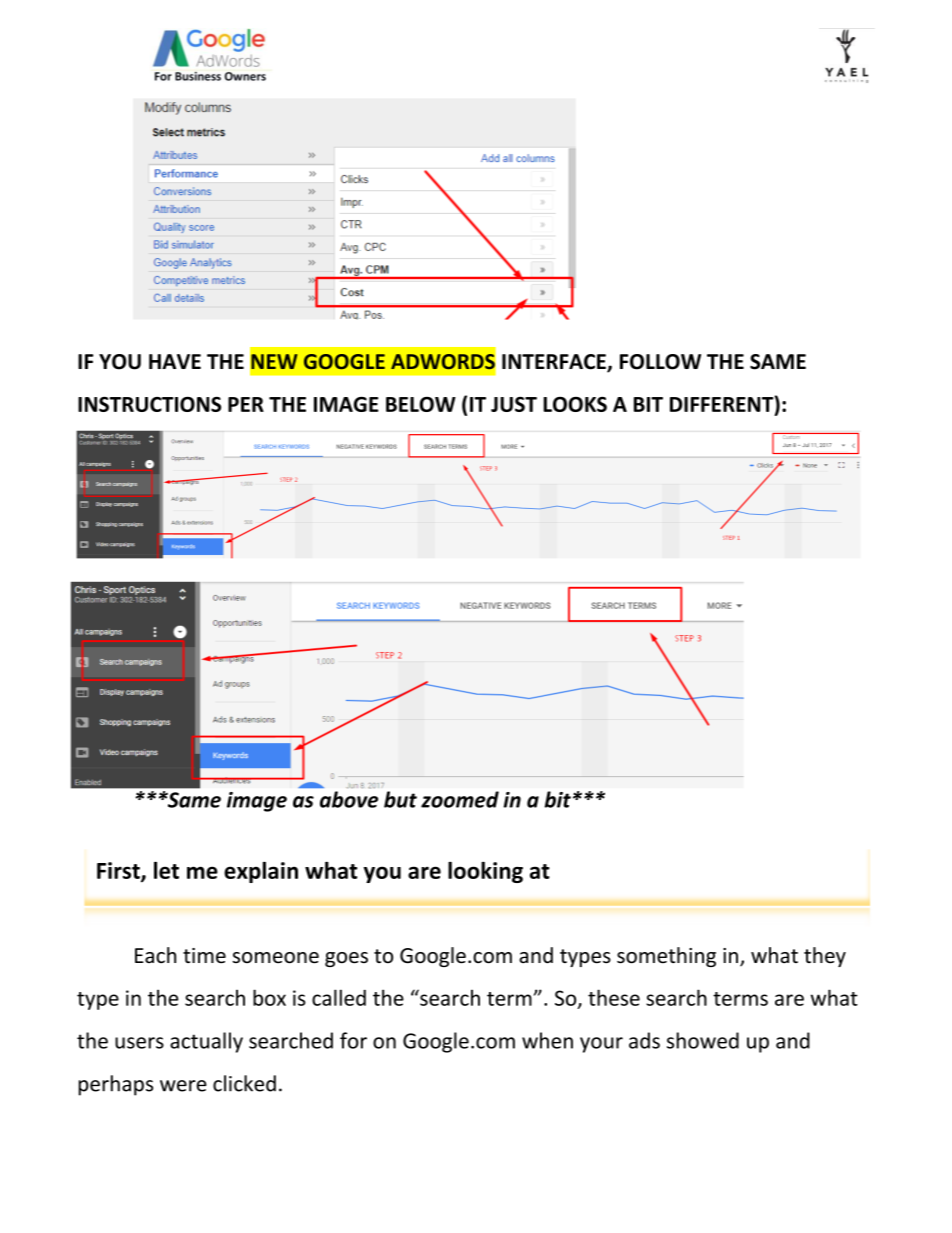  What do you see at coordinates (660, 362) in the page?
I see `FOLLOW` at bounding box center [660, 362].
